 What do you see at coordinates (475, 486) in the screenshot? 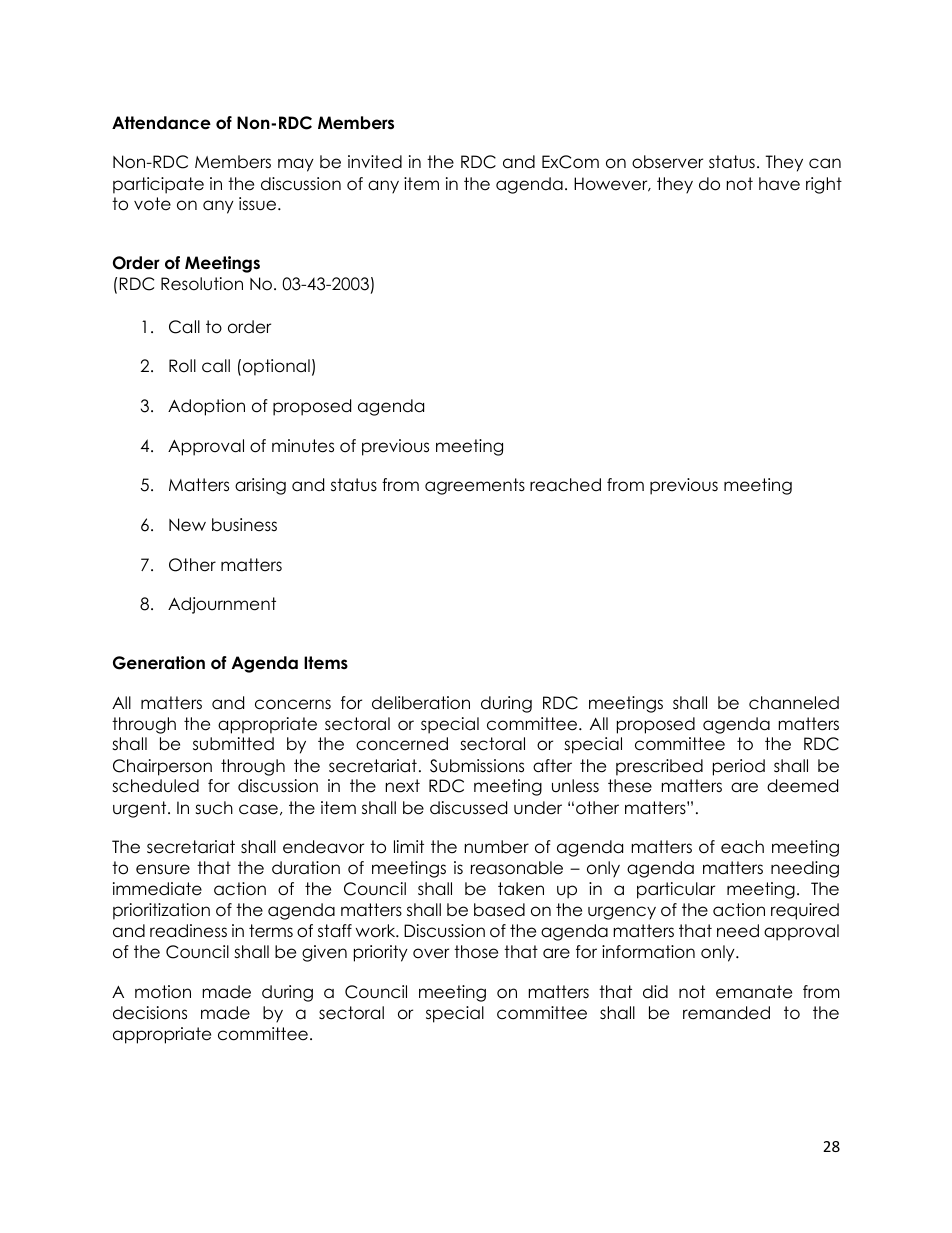
I see `agreements` at bounding box center [475, 486].
